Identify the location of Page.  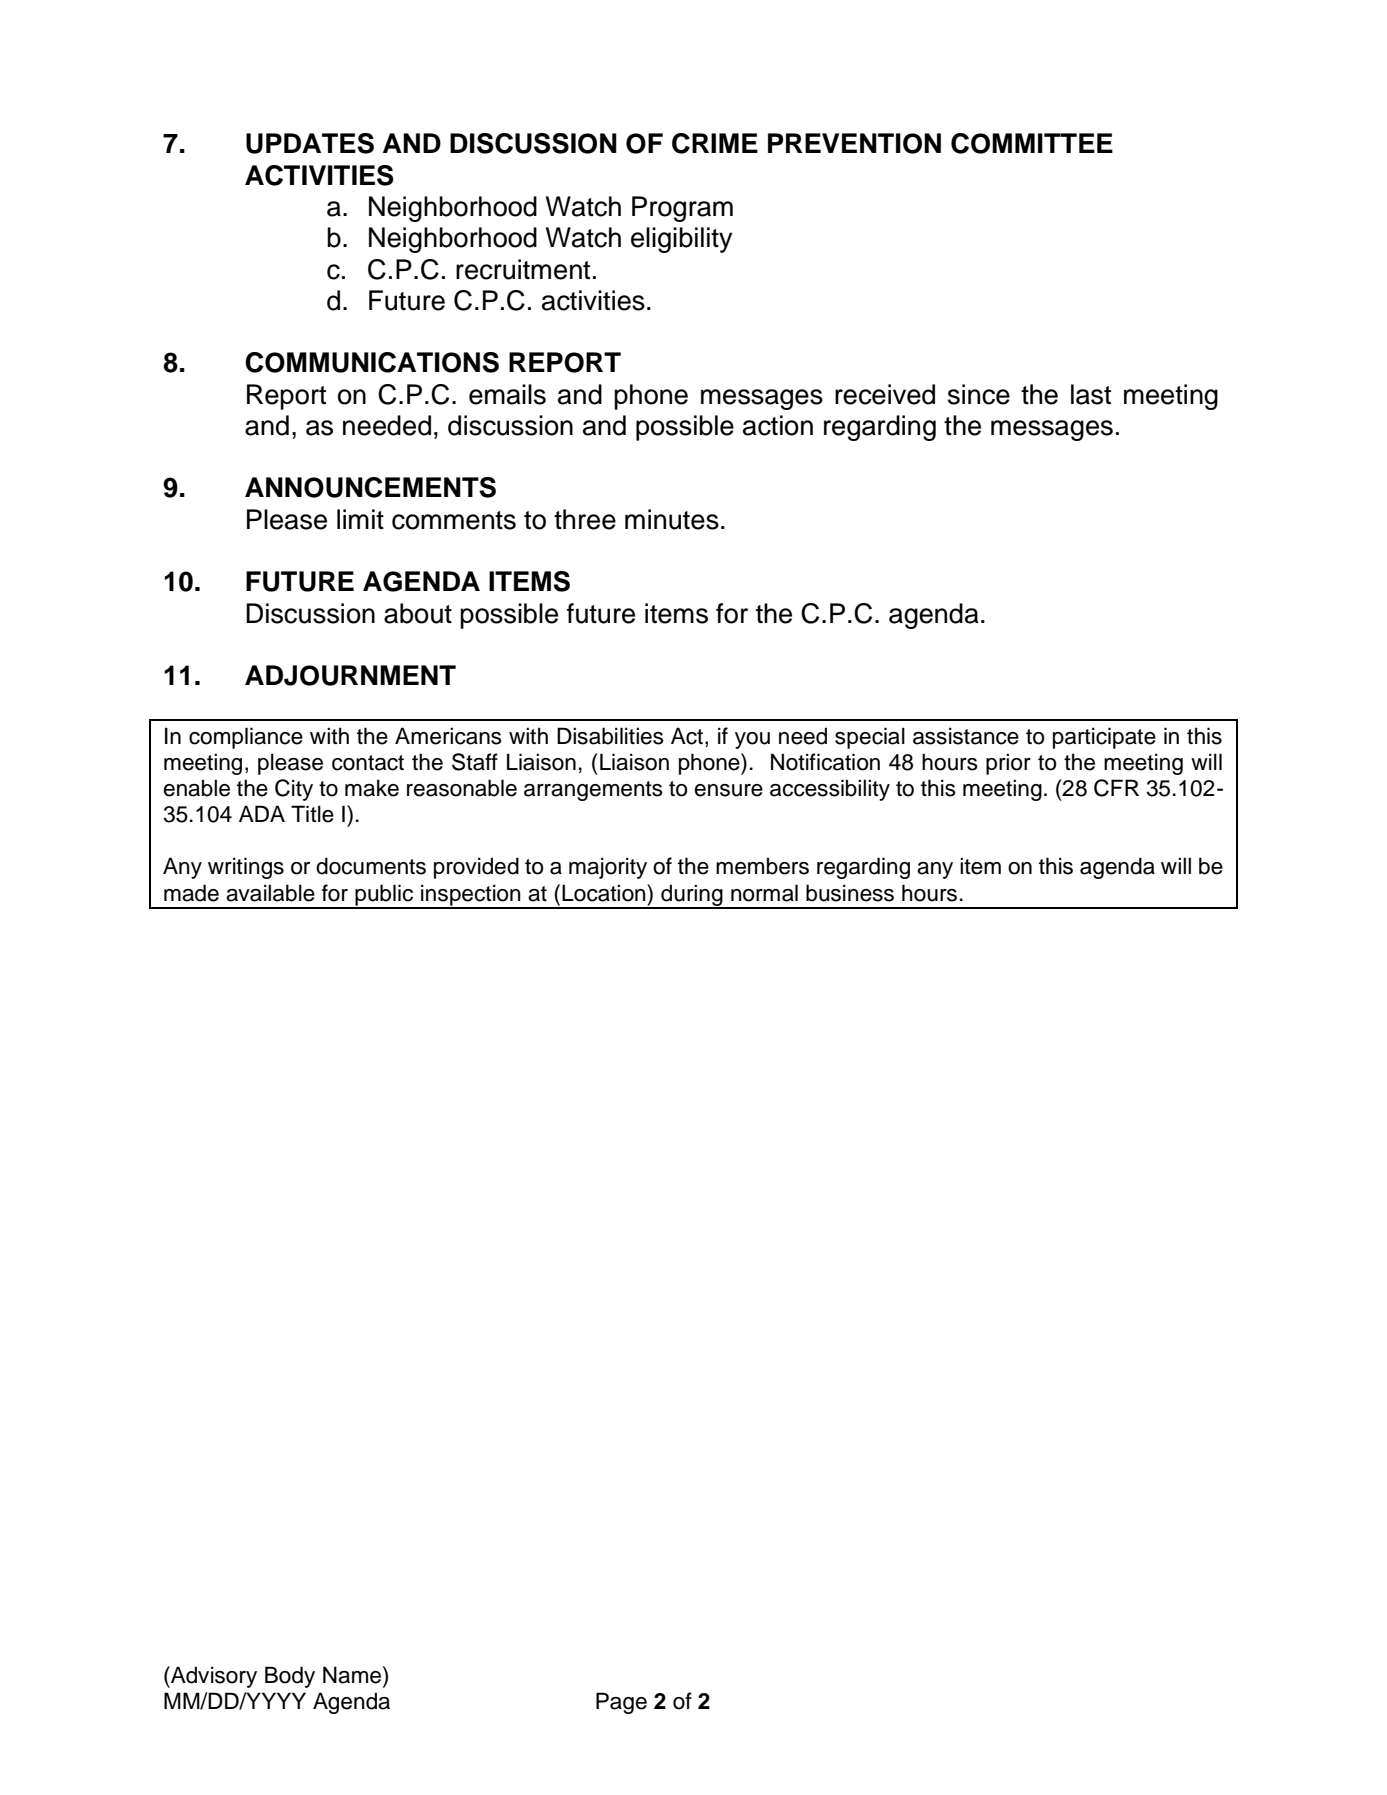
(621, 1703).
